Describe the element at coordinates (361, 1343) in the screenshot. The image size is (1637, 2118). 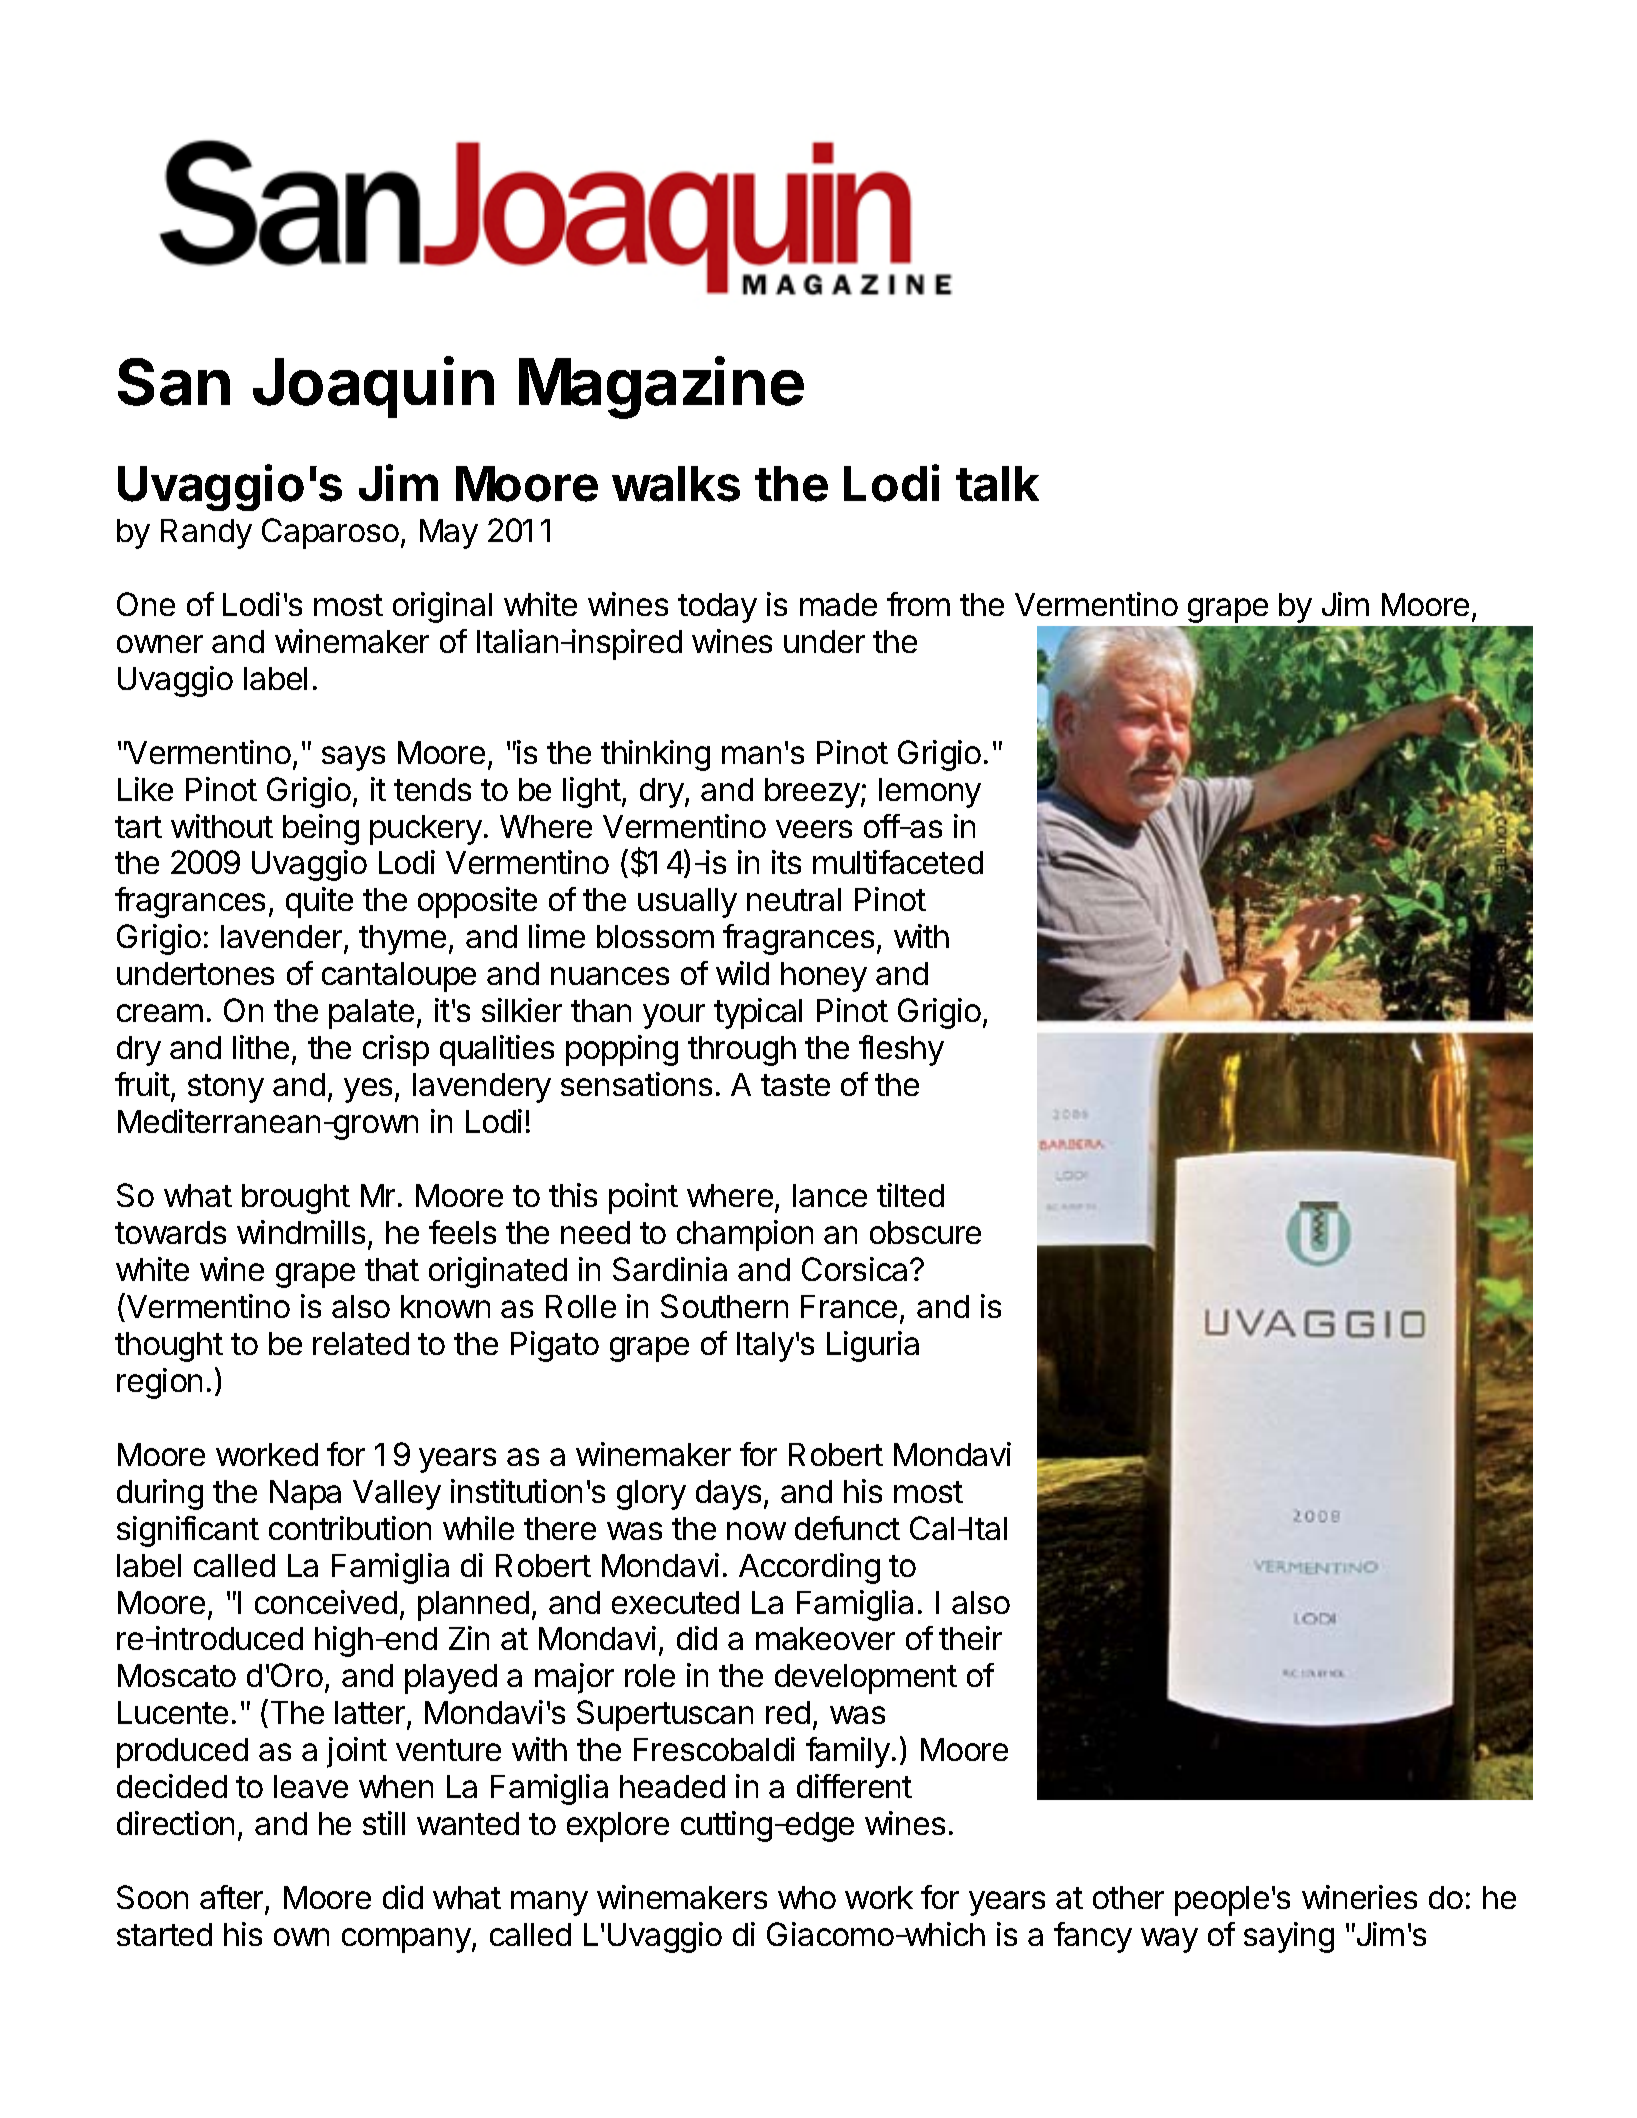
I see `related` at that location.
